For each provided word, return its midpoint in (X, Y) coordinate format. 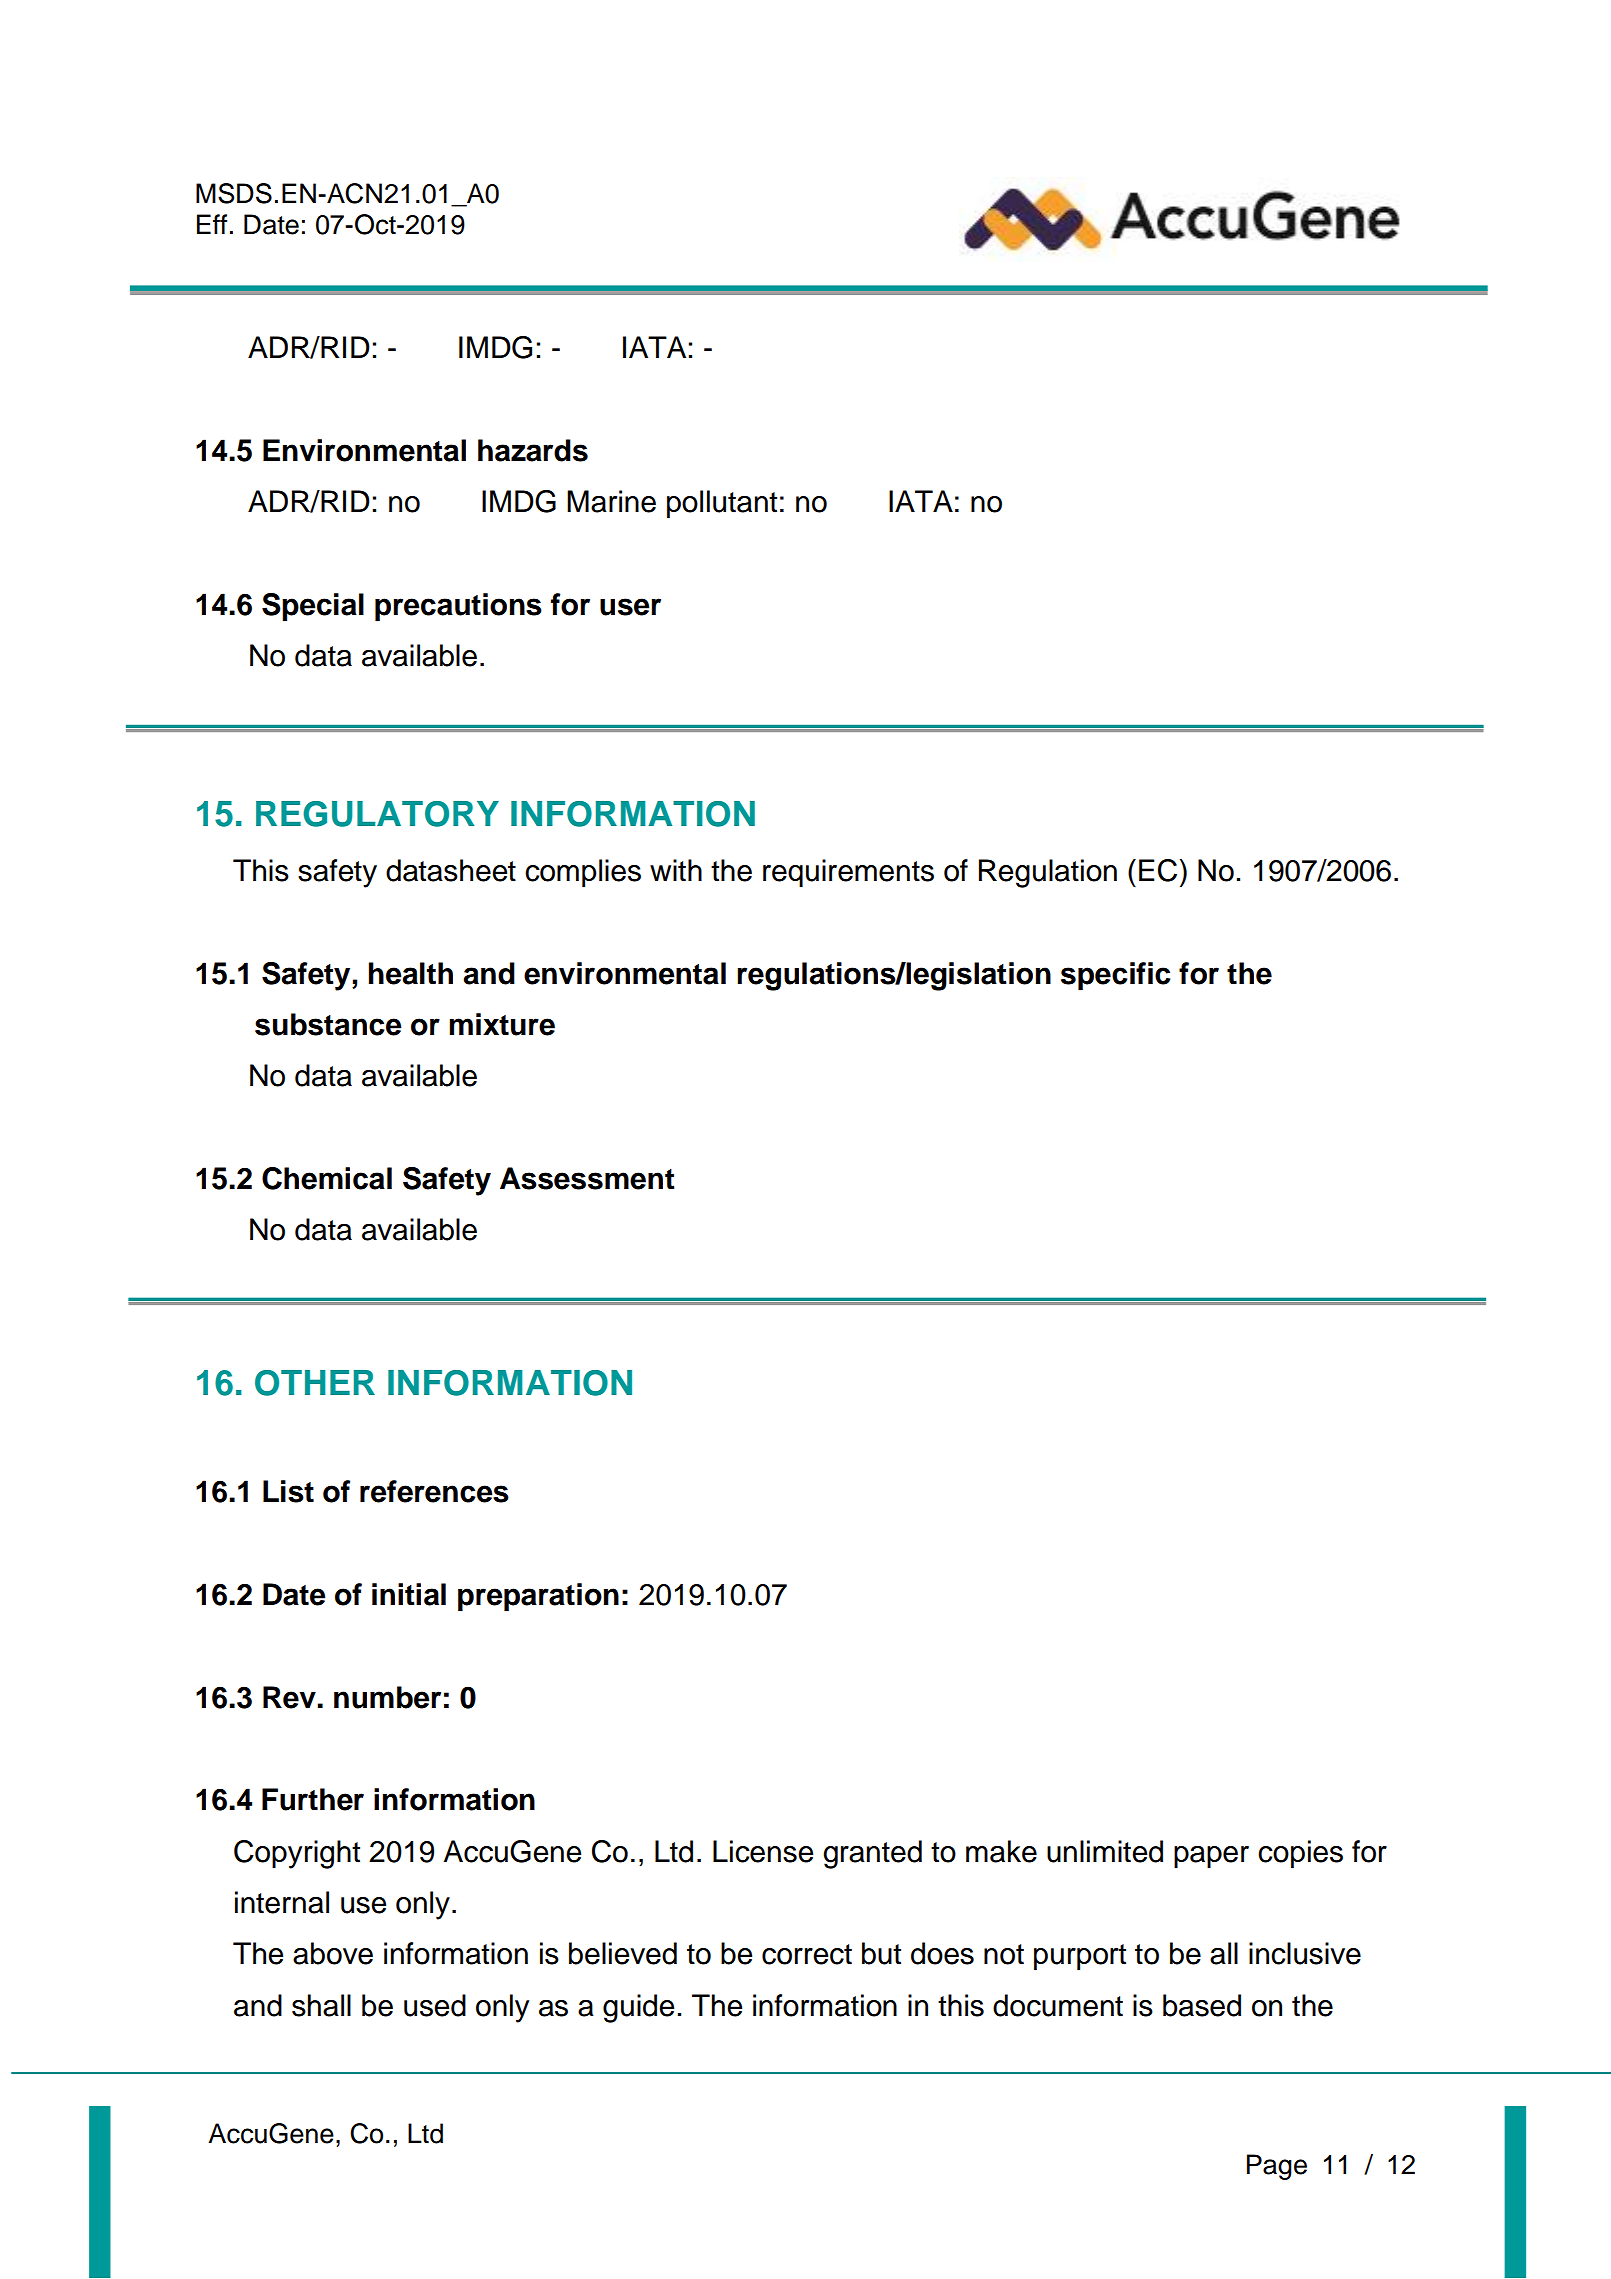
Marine (611, 501)
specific (1116, 976)
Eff (212, 224)
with (676, 870)
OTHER (315, 1383)
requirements (848, 873)
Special (313, 607)
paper (1211, 1857)
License (763, 1851)
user (630, 607)
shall (321, 2005)
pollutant (722, 504)
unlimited (1105, 1851)
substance (328, 1024)
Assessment (587, 1178)
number (387, 1697)
